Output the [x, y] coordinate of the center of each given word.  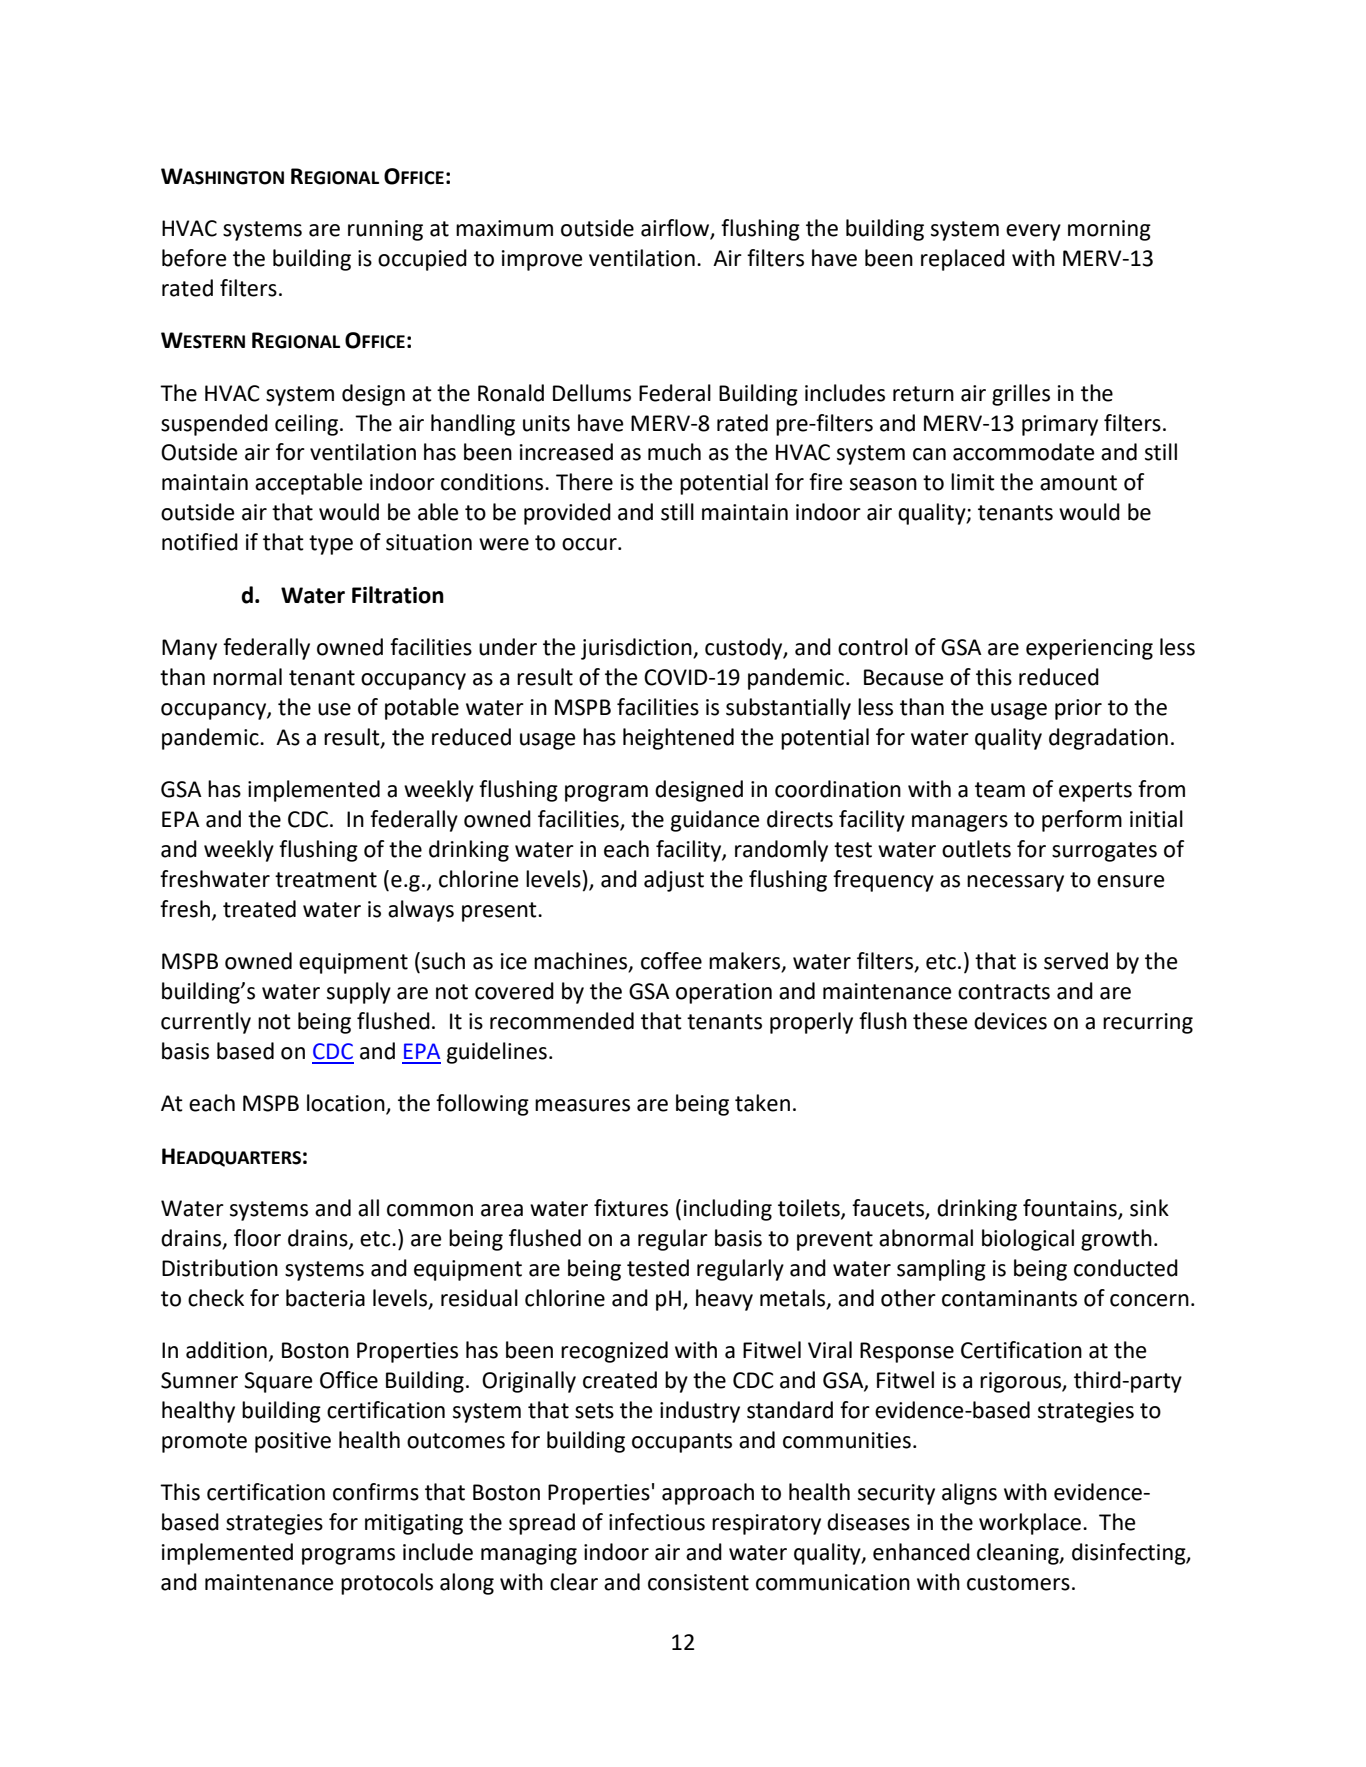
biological [1028, 1240]
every [1033, 232]
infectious [657, 1522]
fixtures [631, 1208]
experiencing [1089, 649]
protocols [387, 1584]
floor [257, 1238]
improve [542, 260]
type [331, 545]
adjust [674, 881]
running [385, 230]
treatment [326, 880]
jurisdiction [637, 649]
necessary [1015, 883]
